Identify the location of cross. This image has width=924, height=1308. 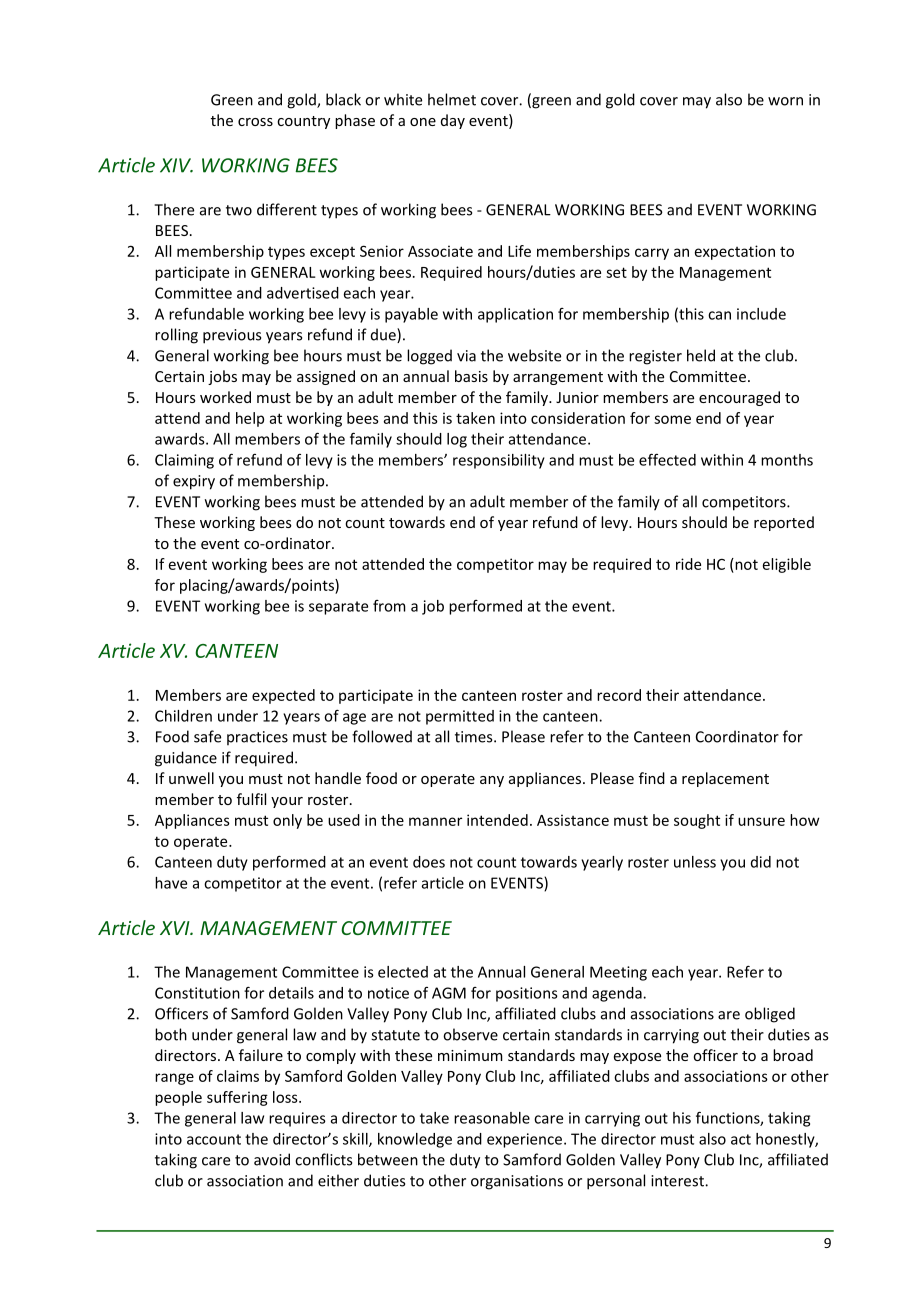
(255, 122).
